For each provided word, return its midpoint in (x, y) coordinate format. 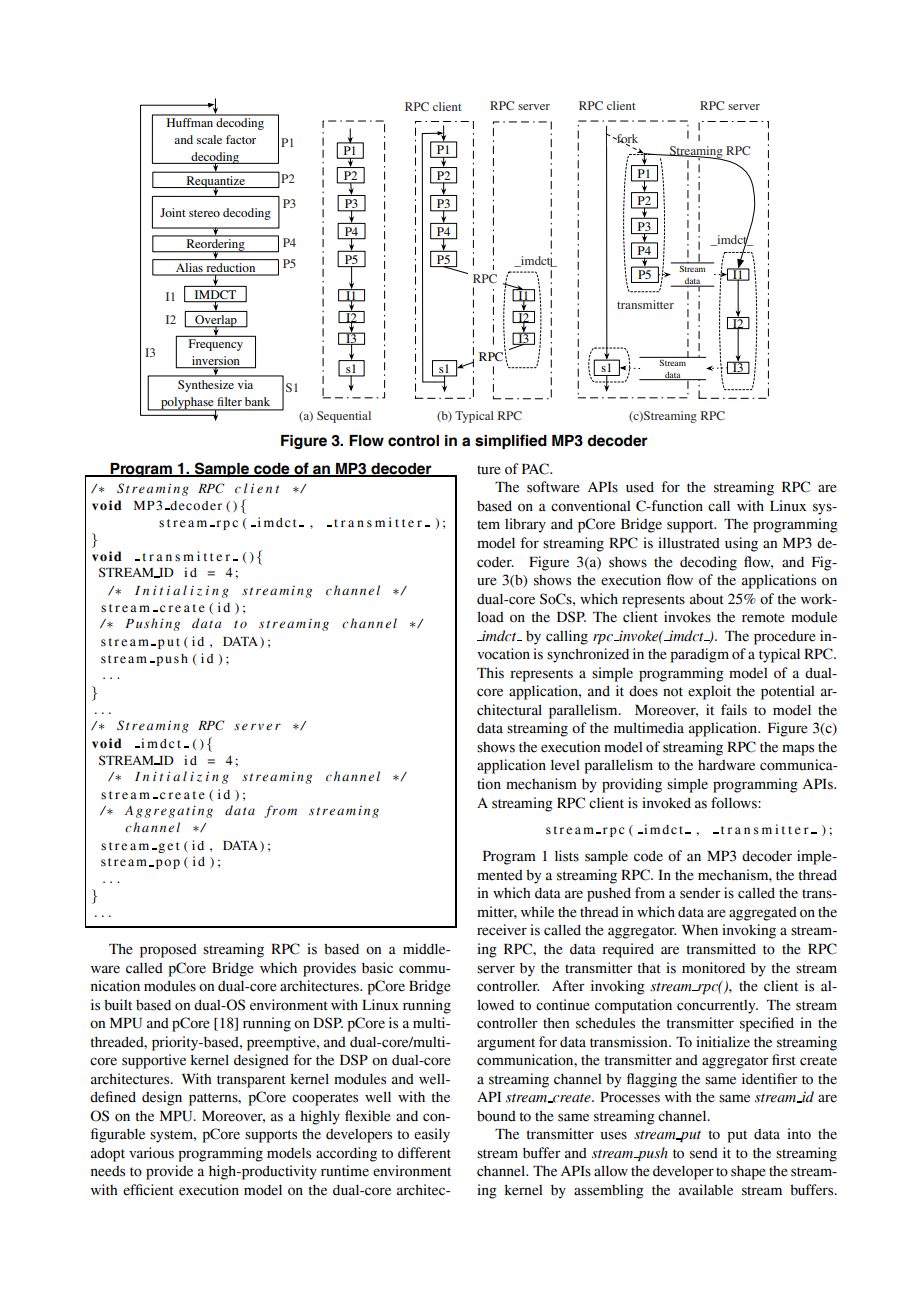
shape (748, 1173)
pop (166, 864)
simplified (511, 441)
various (151, 1153)
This (490, 673)
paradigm (700, 655)
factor (241, 139)
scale (209, 139)
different (424, 1153)
